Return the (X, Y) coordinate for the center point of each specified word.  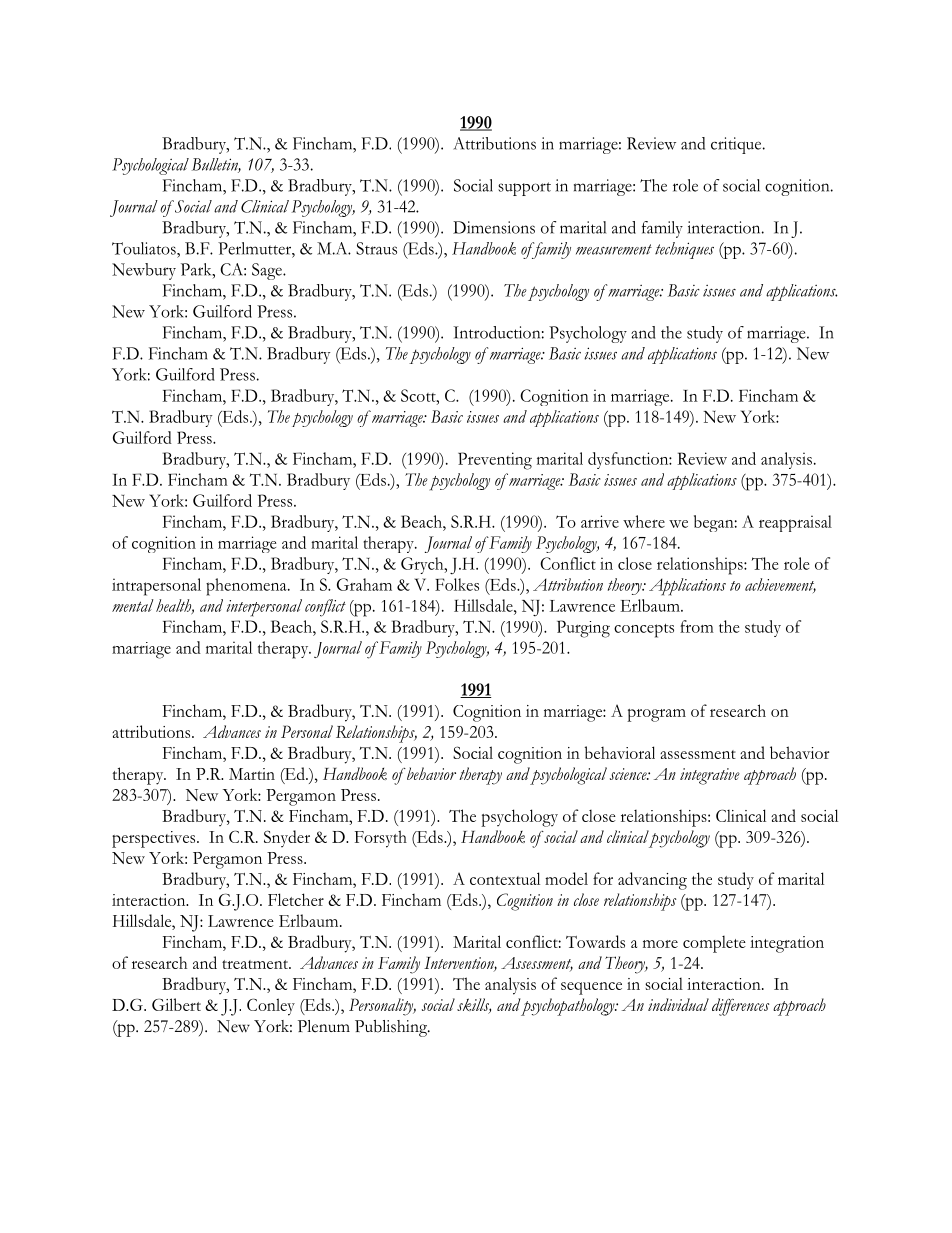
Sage (268, 271)
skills (474, 1006)
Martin (252, 774)
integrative (710, 776)
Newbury (144, 271)
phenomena (247, 587)
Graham (364, 584)
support (524, 189)
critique (737, 145)
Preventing (495, 461)
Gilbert (176, 1004)
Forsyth (381, 839)
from (697, 626)
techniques (684, 250)
